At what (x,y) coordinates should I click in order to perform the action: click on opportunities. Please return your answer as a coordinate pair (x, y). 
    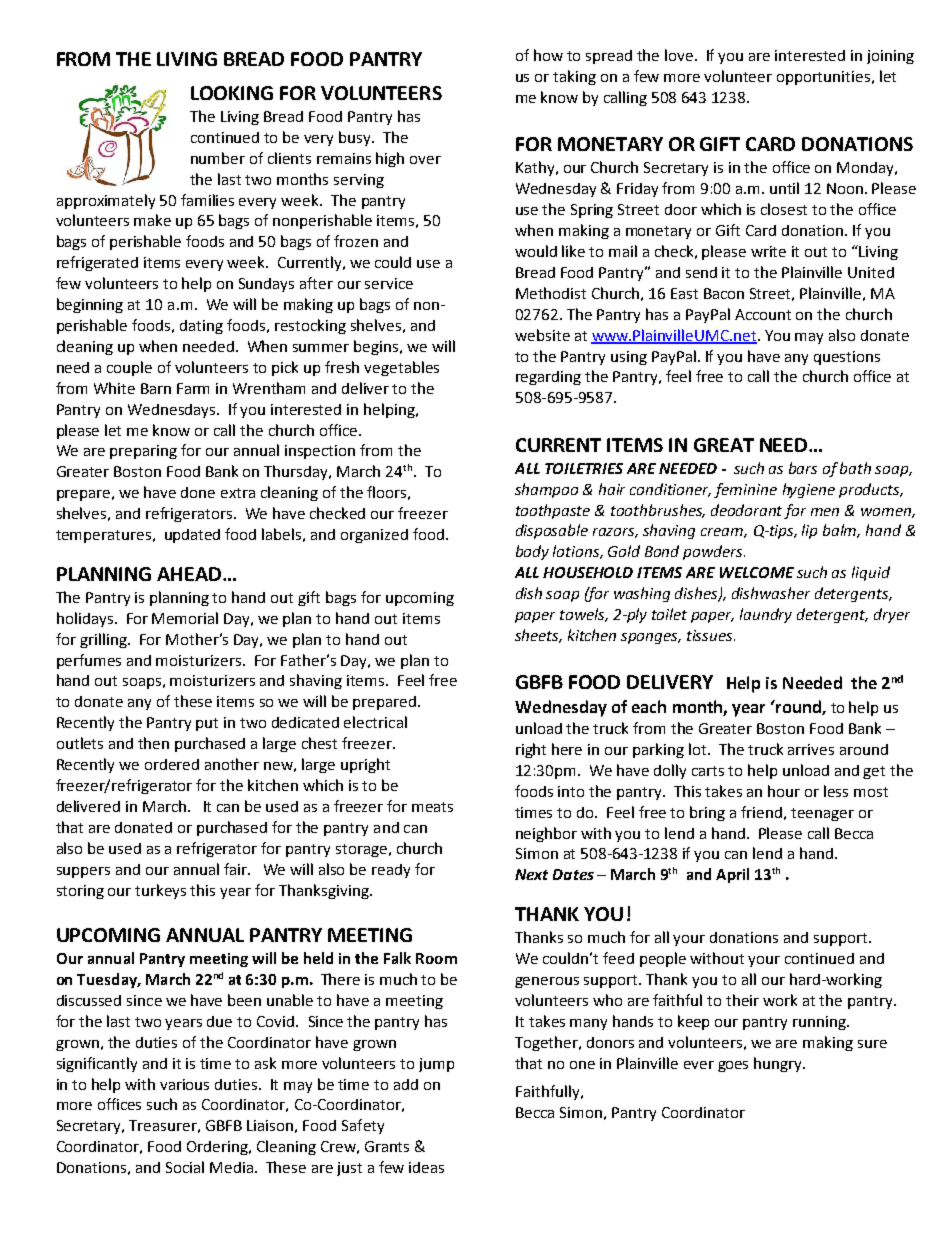
    Looking at the image, I should click on (825, 78).
